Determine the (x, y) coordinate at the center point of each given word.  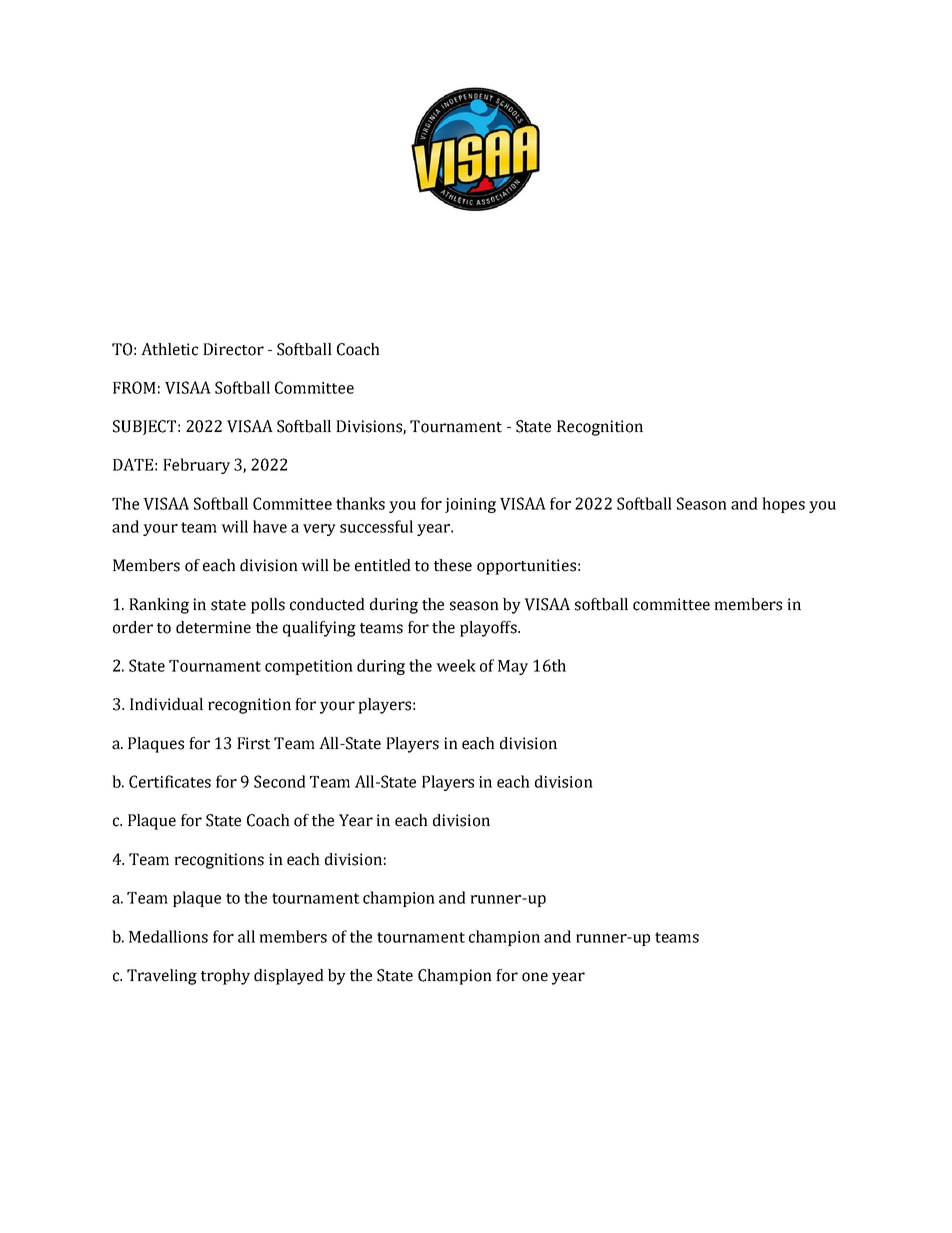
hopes (783, 505)
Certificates (170, 781)
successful (376, 526)
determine (213, 627)
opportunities (526, 567)
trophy (225, 977)
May (513, 667)
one (535, 977)
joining (470, 505)
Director (233, 349)
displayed (289, 977)
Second (280, 781)
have (270, 526)
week (456, 665)
